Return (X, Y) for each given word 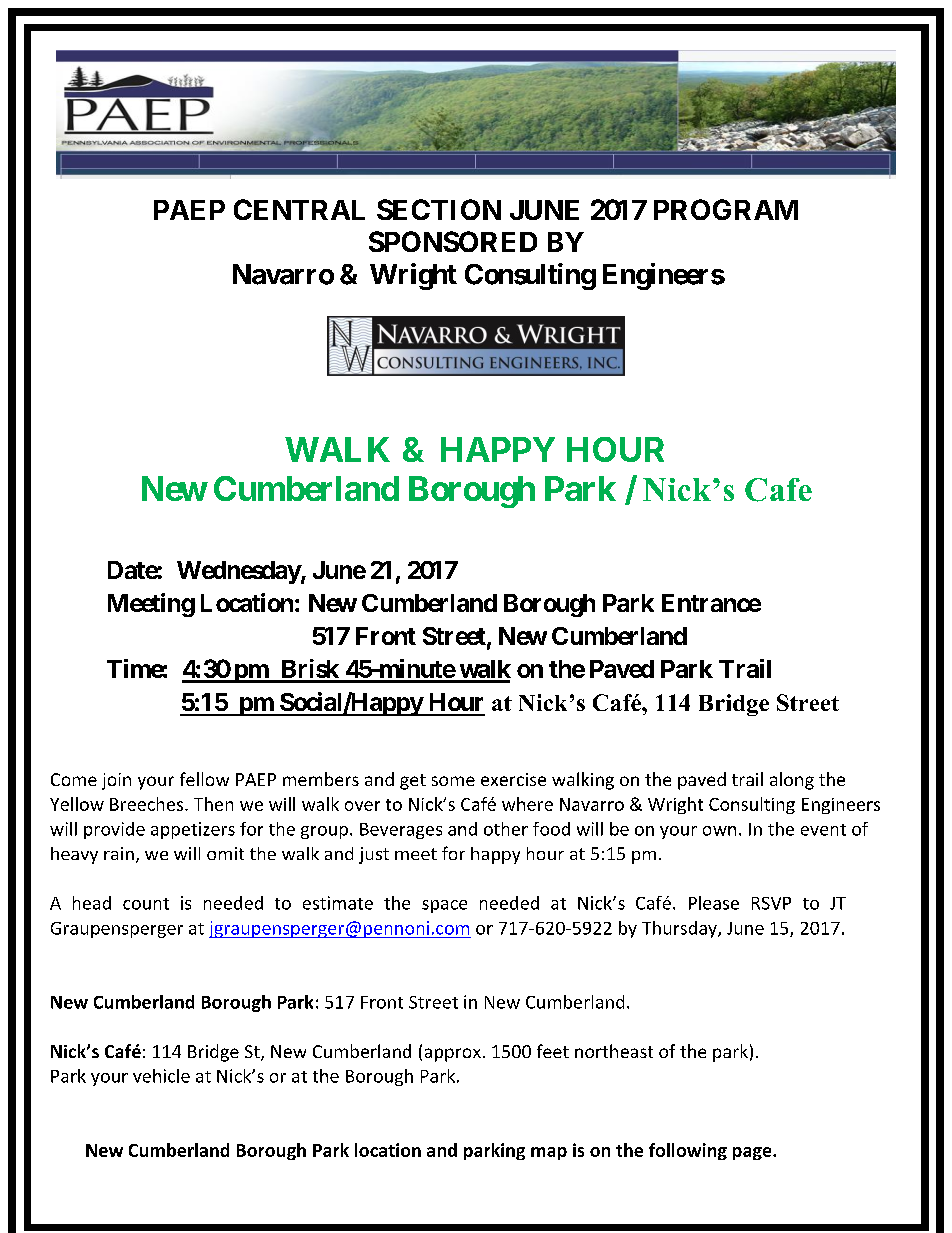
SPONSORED (453, 241)
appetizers (193, 830)
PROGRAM (726, 209)
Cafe (778, 490)
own (719, 831)
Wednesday (239, 572)
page (753, 1153)
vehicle (161, 1076)
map (549, 1153)
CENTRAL (299, 209)
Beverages (401, 831)
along (792, 781)
